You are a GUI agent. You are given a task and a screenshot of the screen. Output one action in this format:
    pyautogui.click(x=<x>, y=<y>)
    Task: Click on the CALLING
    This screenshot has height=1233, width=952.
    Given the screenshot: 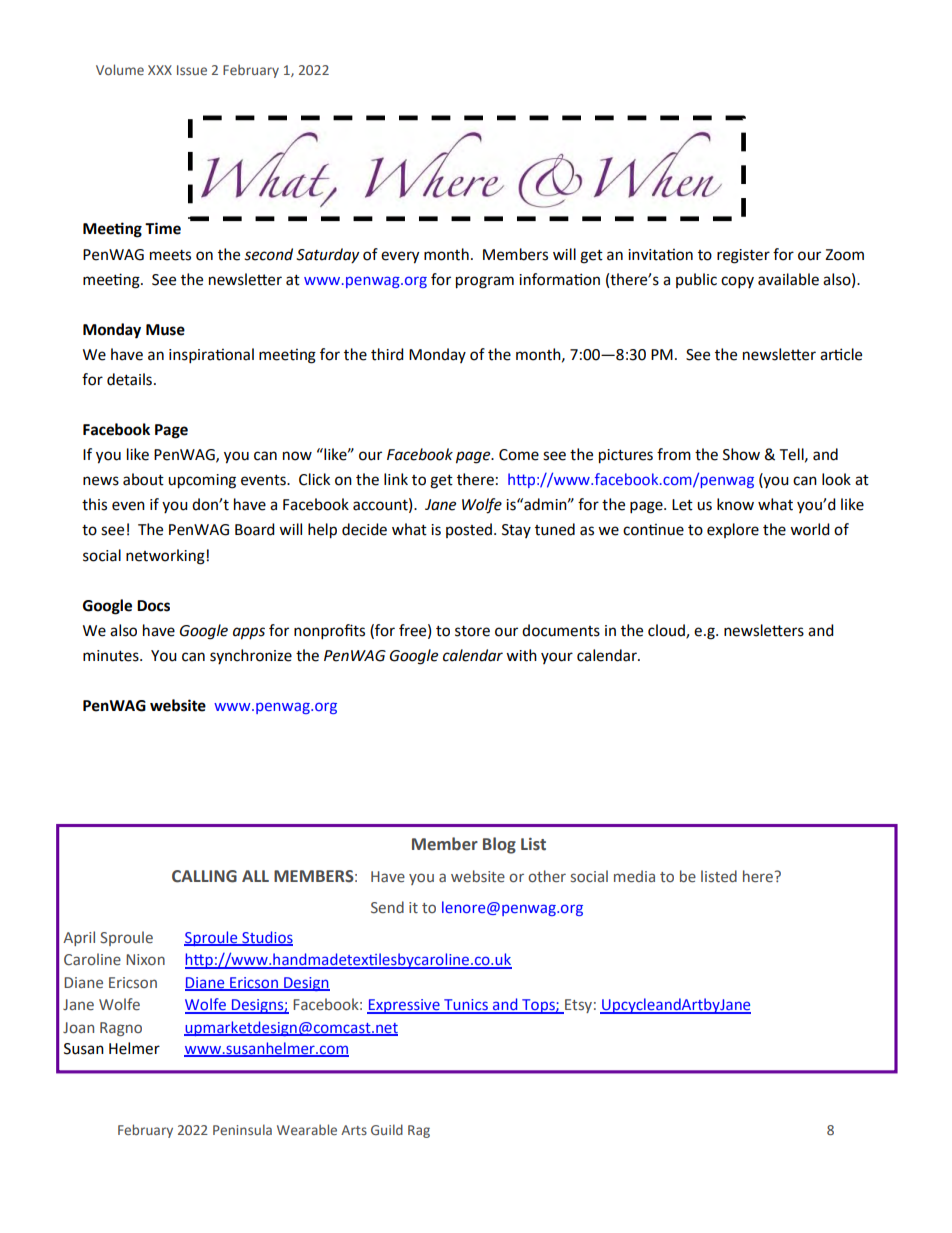 What is the action you would take?
    pyautogui.click(x=204, y=876)
